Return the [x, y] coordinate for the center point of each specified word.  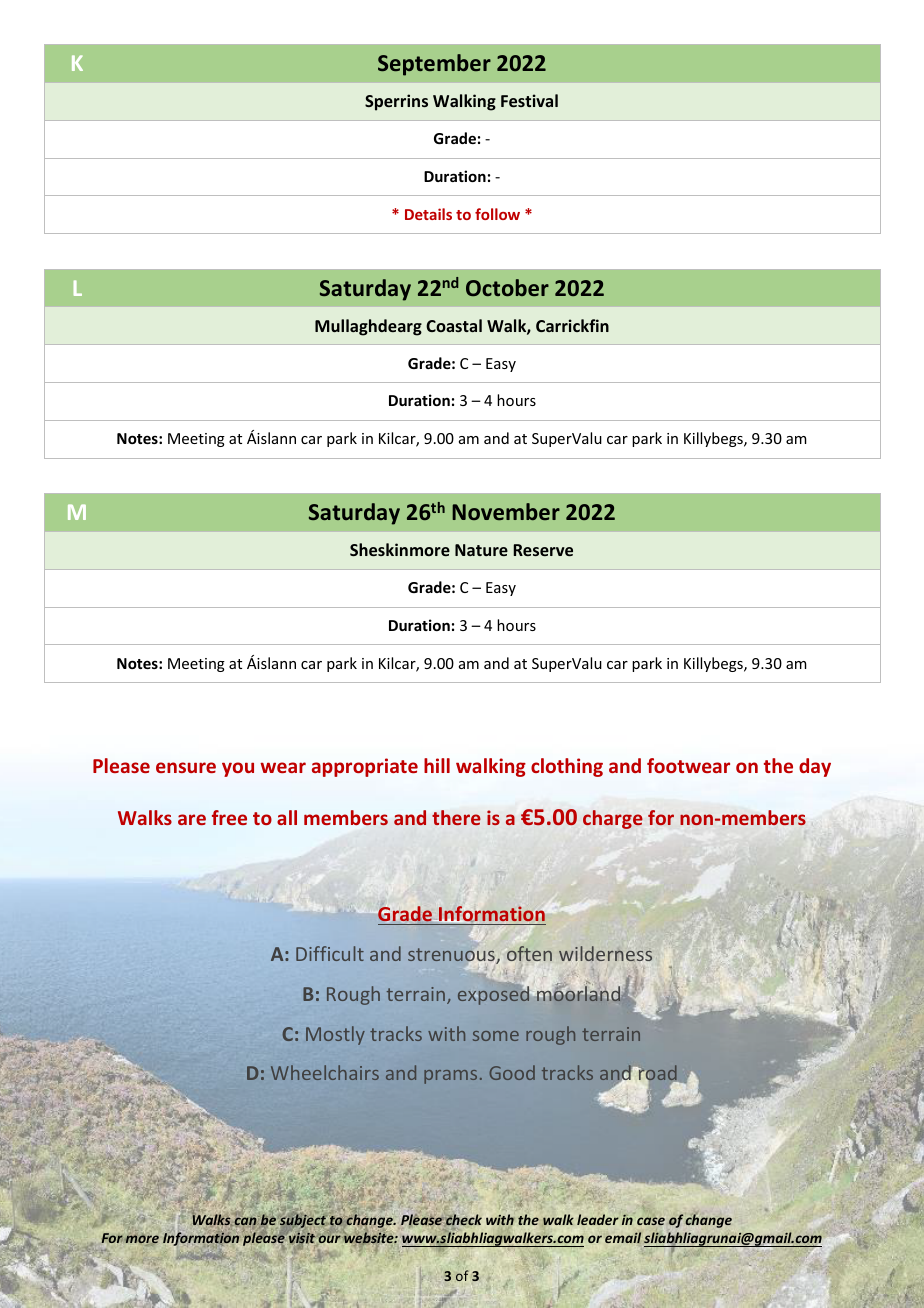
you [238, 769]
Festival [529, 100]
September [434, 65]
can [246, 1220]
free [229, 817]
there [456, 817]
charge [613, 819]
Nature [481, 550]
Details [428, 214]
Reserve [543, 550]
